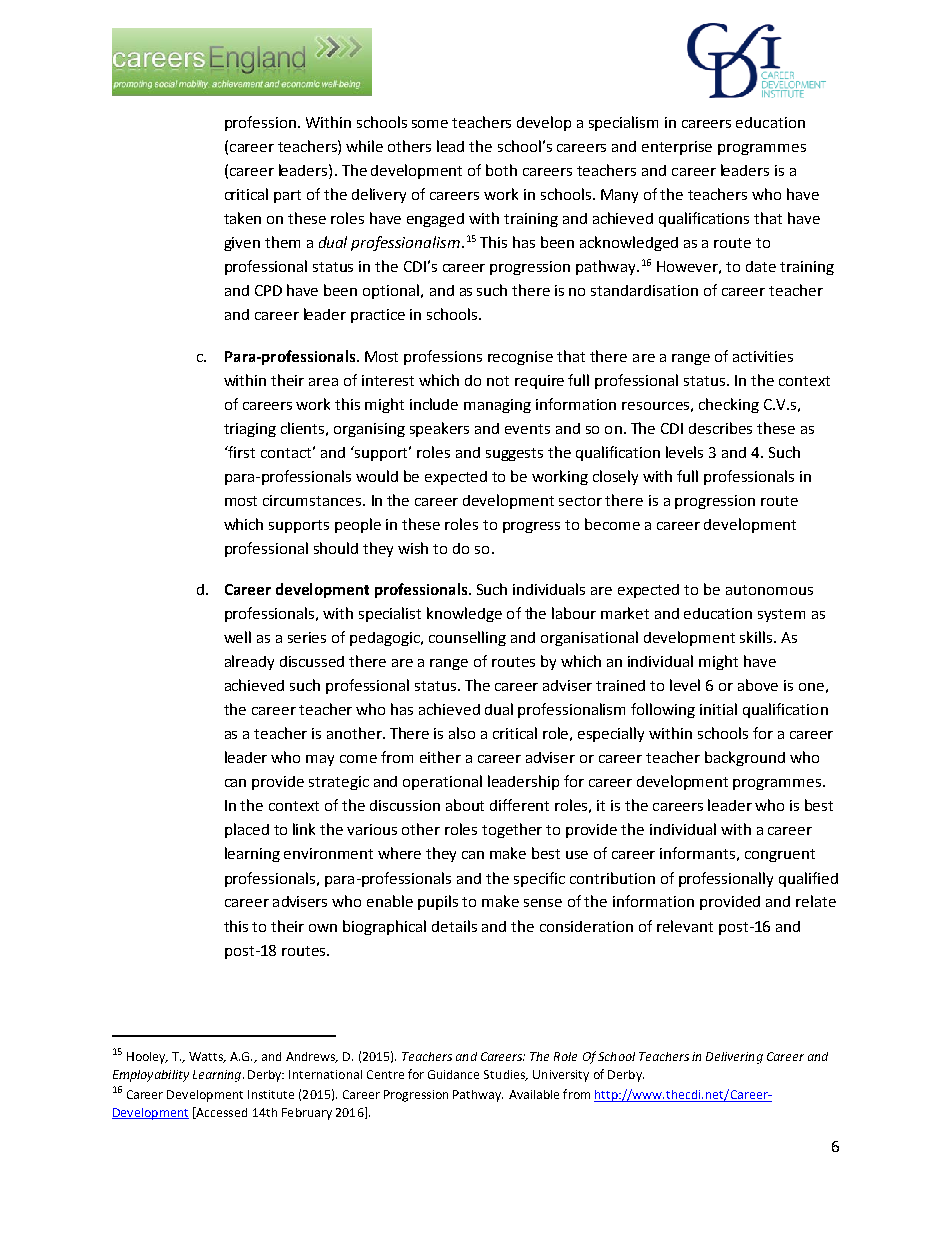 This document has width=952, height=1233. I want to click on initial, so click(718, 709).
